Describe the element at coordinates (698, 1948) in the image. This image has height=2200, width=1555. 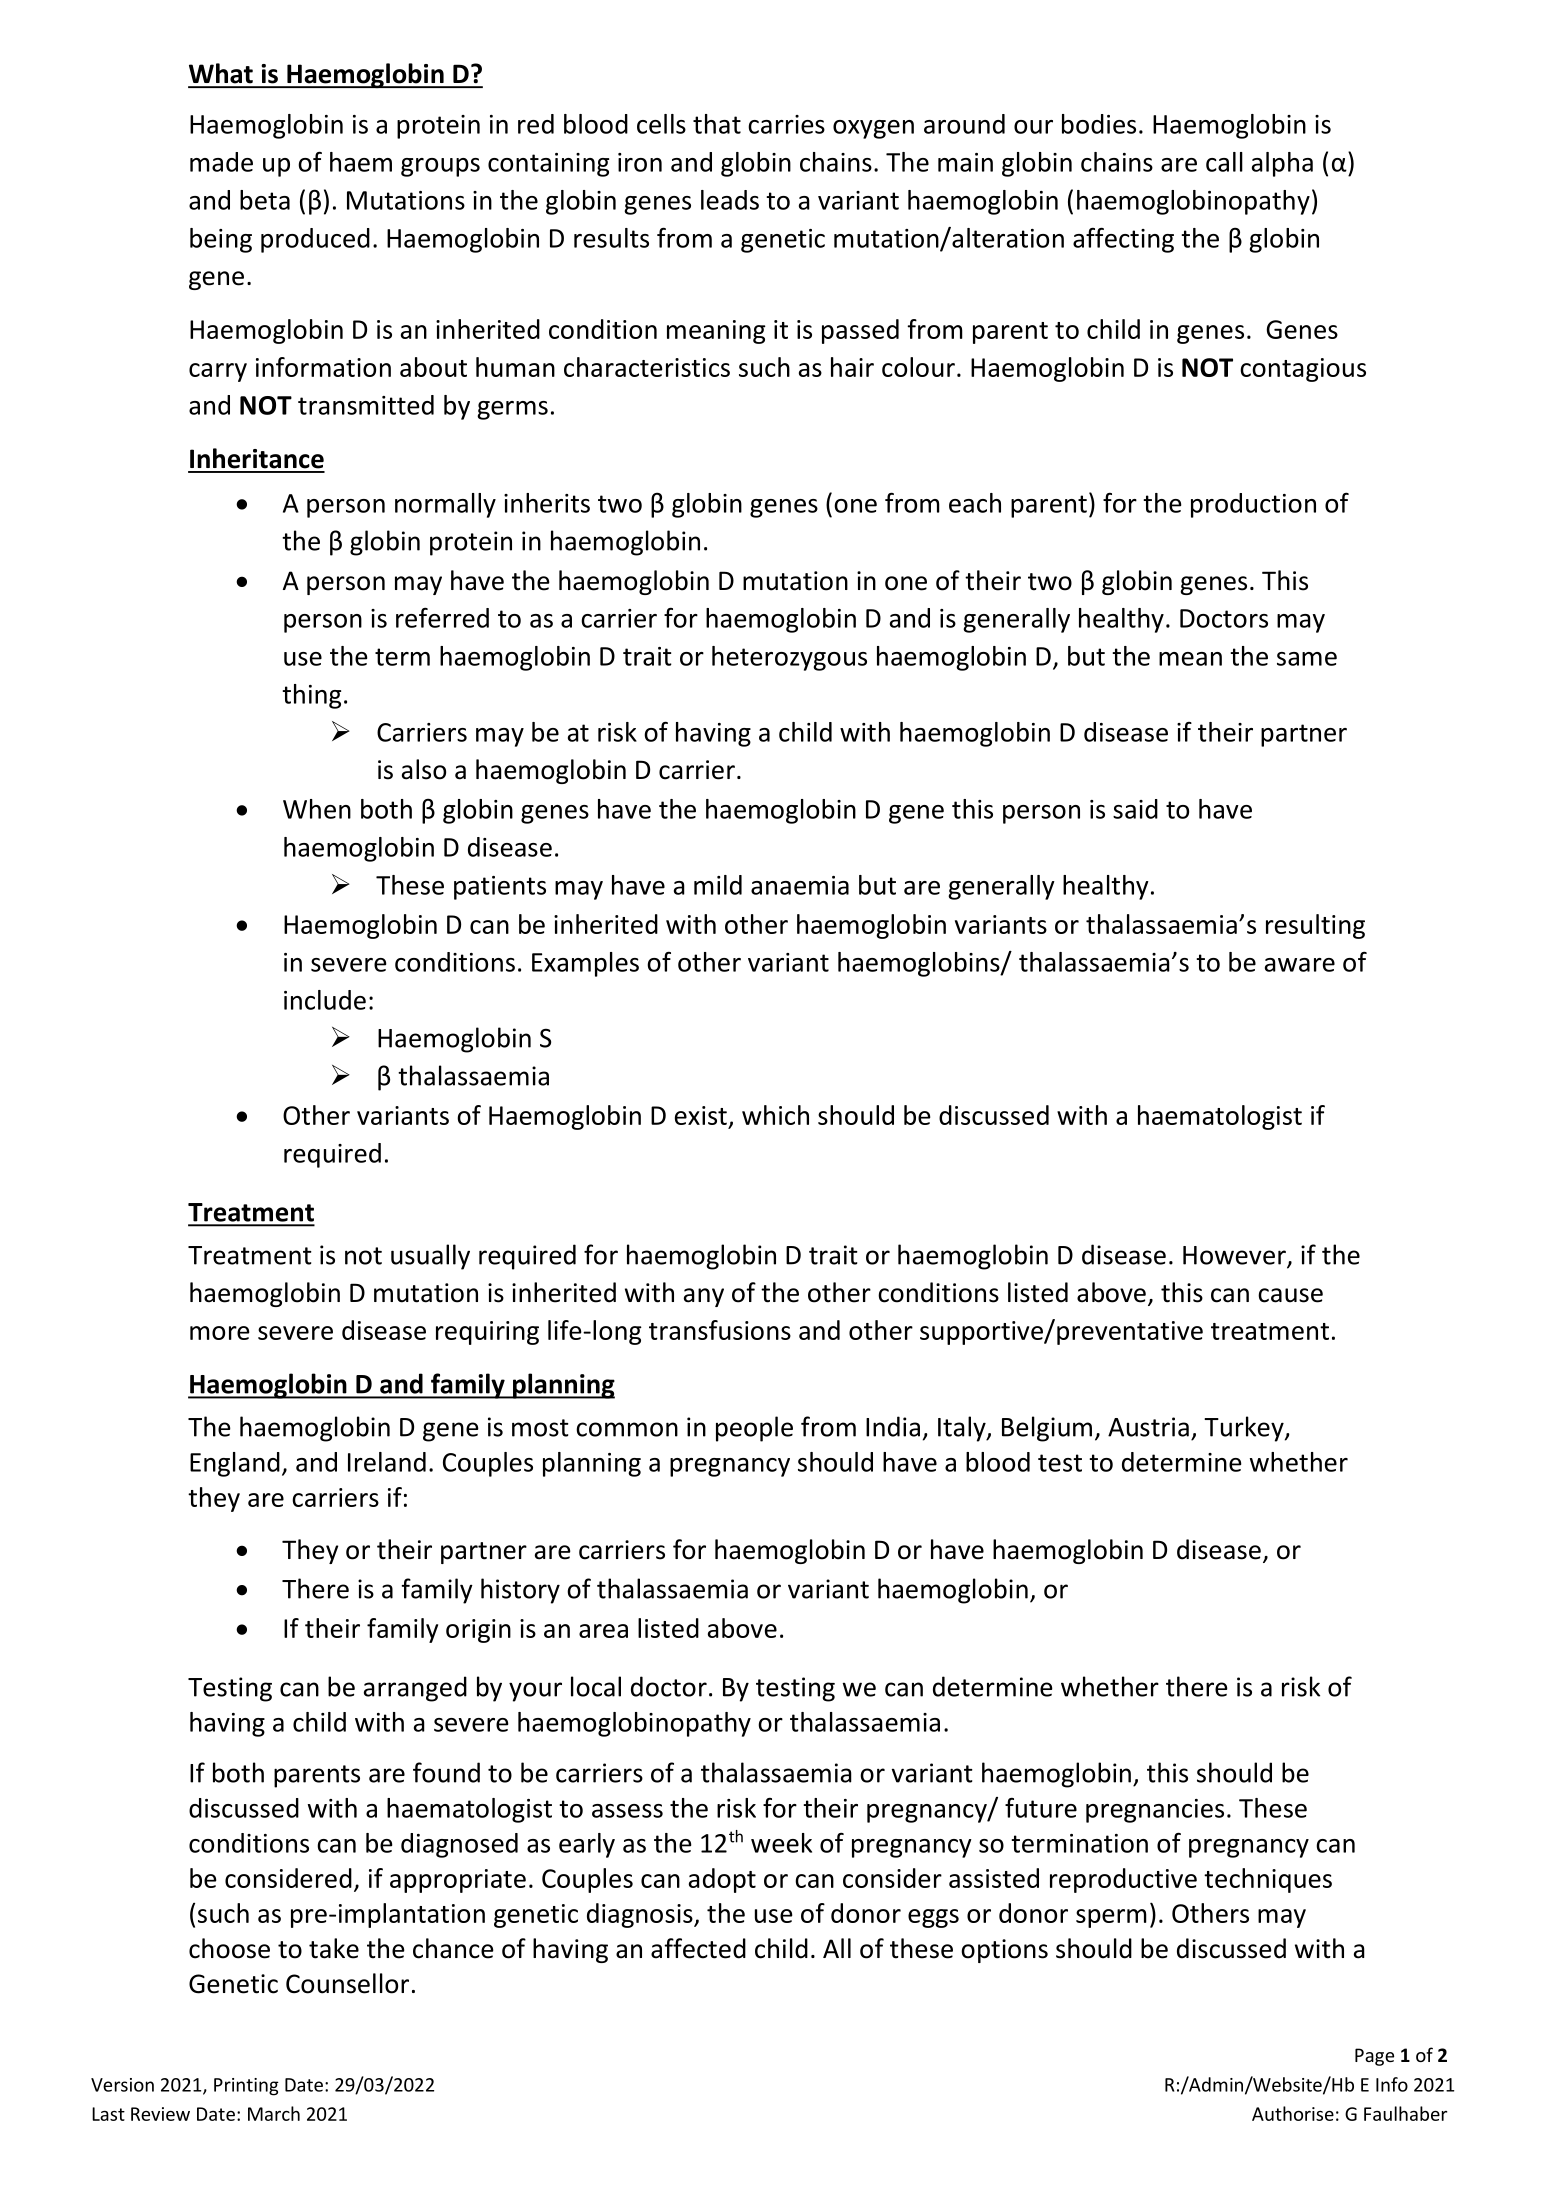
I see `affected` at that location.
